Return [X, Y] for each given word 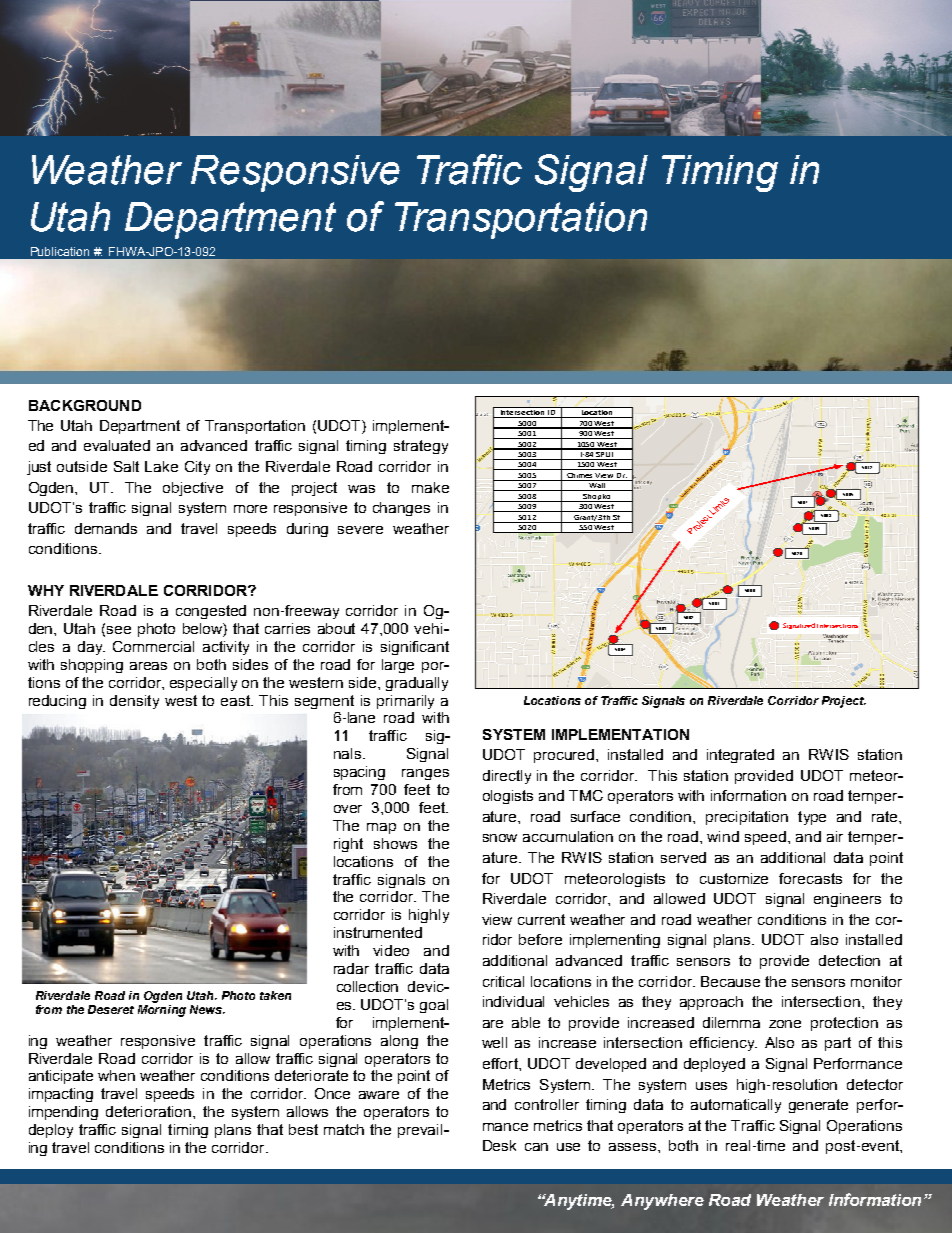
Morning [162, 1009]
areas [148, 666]
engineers [847, 900]
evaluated [117, 445]
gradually [417, 684]
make [430, 487]
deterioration [150, 1111]
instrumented [378, 932]
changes [401, 509]
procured [565, 756]
